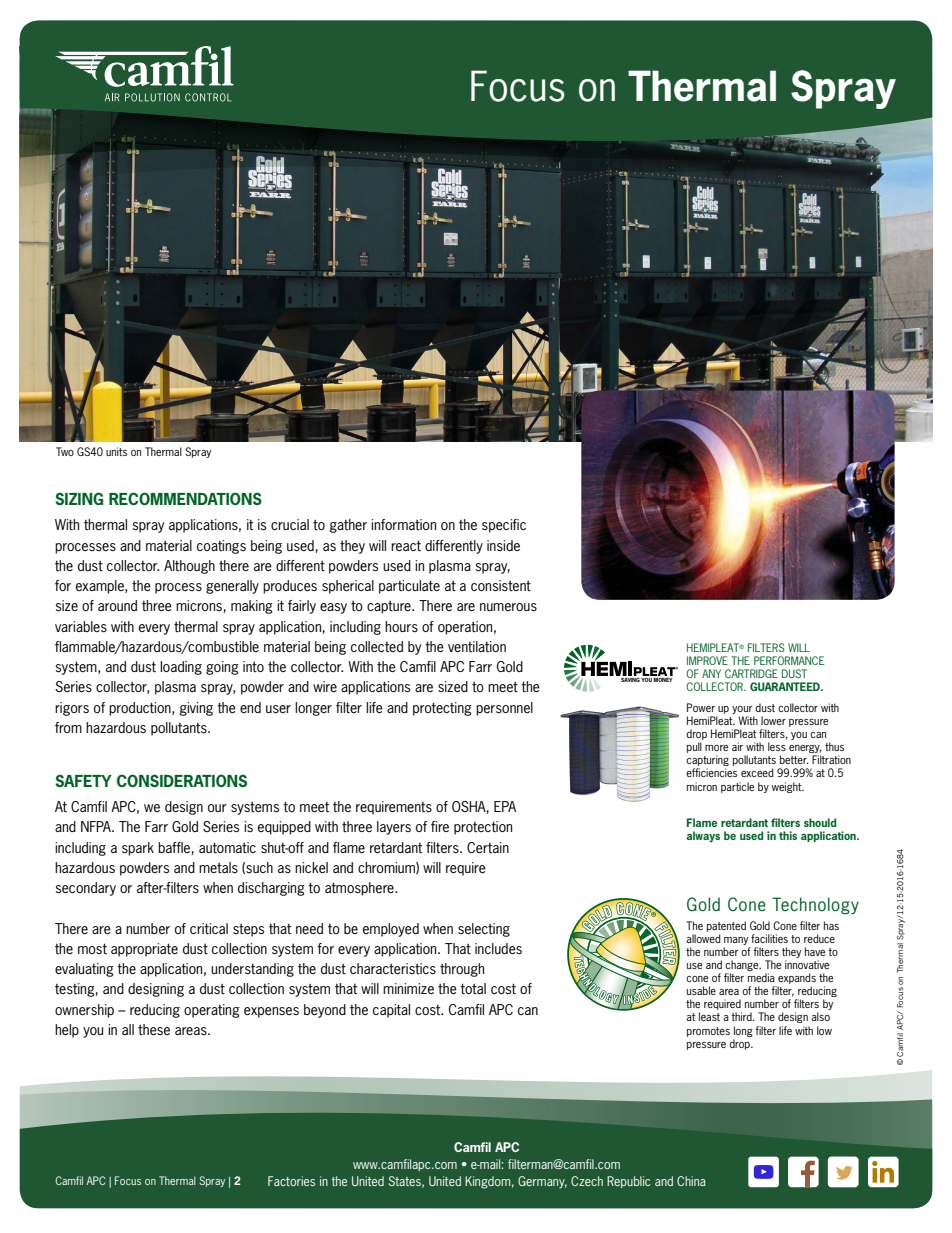  Describe the element at coordinates (196, 709) in the document. I see `giving` at that location.
